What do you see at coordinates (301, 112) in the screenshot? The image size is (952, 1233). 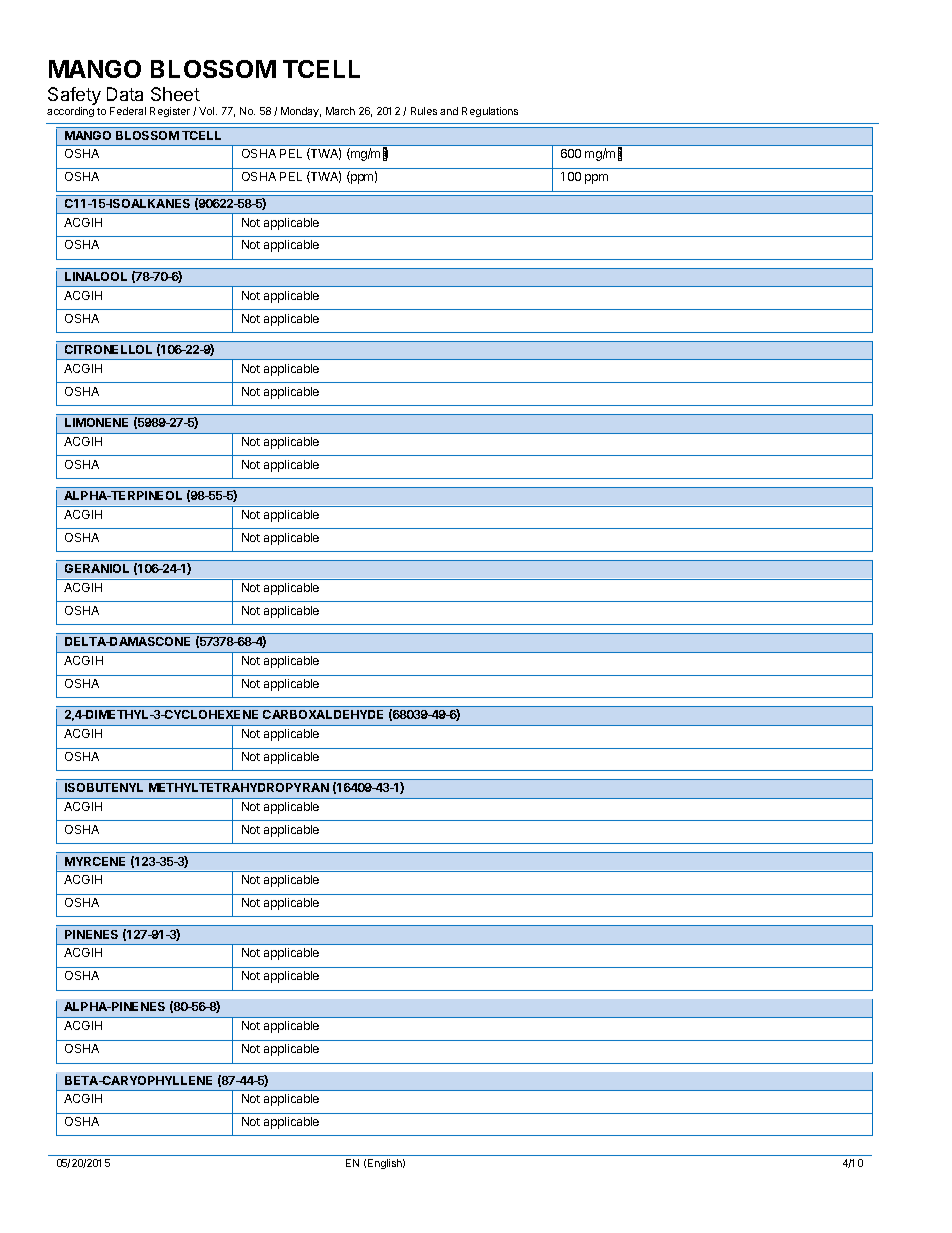 I see `Monday` at bounding box center [301, 112].
